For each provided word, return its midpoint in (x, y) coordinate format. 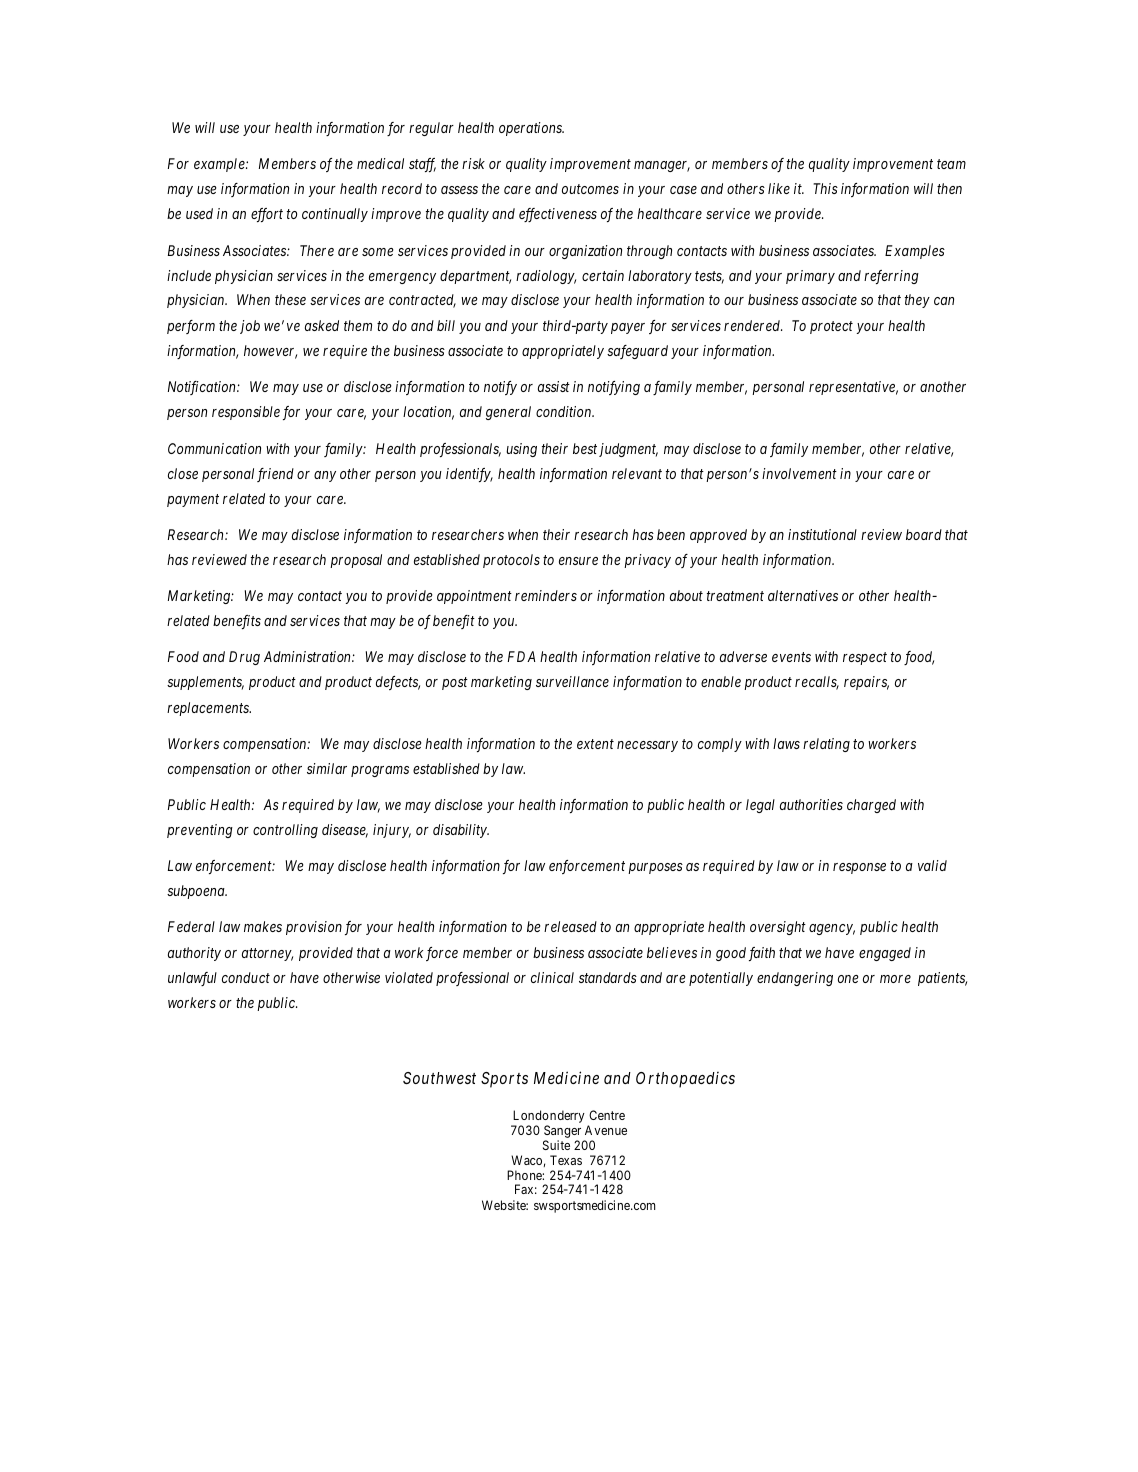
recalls (817, 683)
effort (267, 215)
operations (531, 129)
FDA (521, 656)
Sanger (564, 1133)
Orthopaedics (685, 1080)
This (825, 188)
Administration (308, 656)
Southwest (439, 1078)
